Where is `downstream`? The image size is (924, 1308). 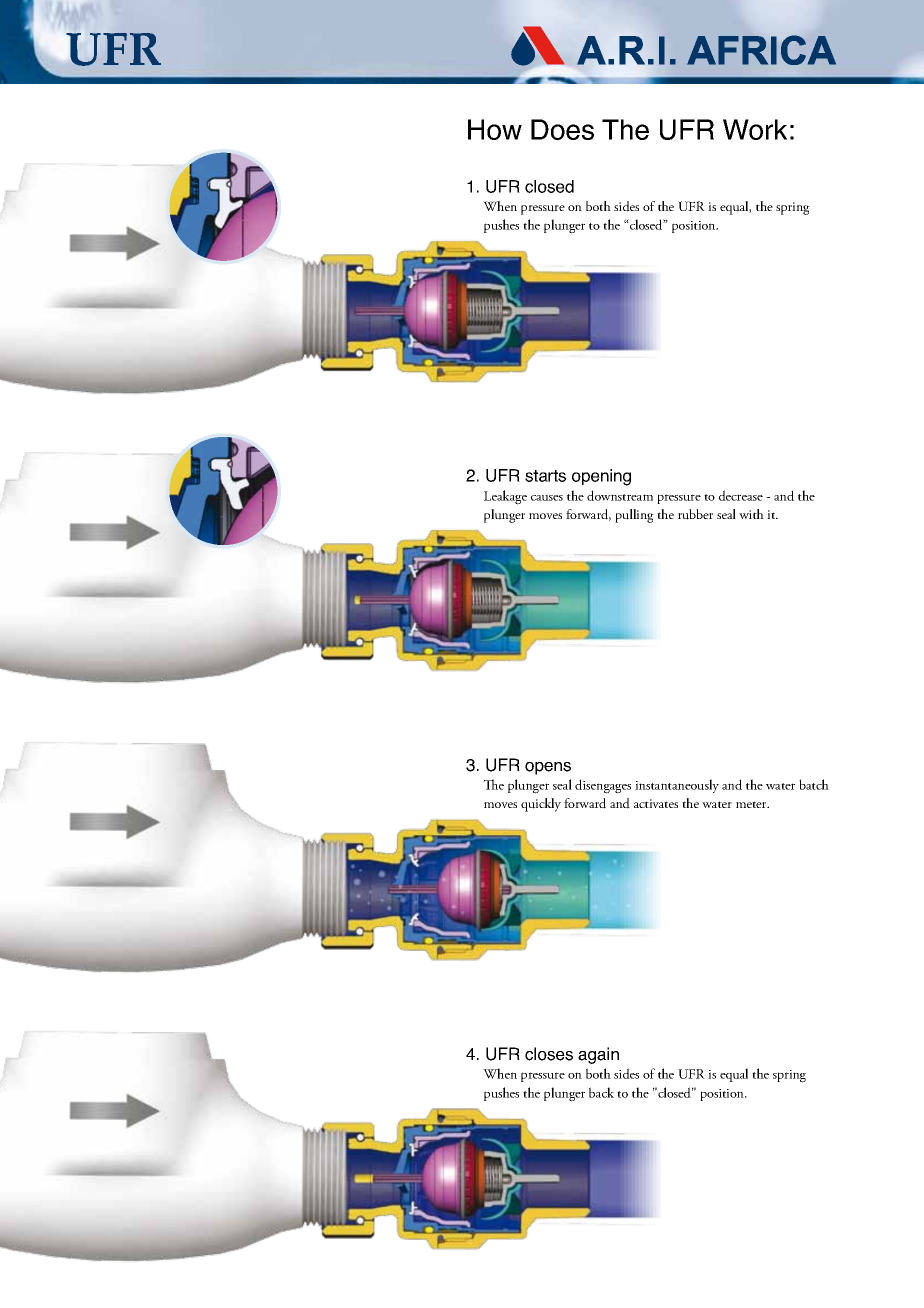
downstream is located at coordinates (620, 495).
